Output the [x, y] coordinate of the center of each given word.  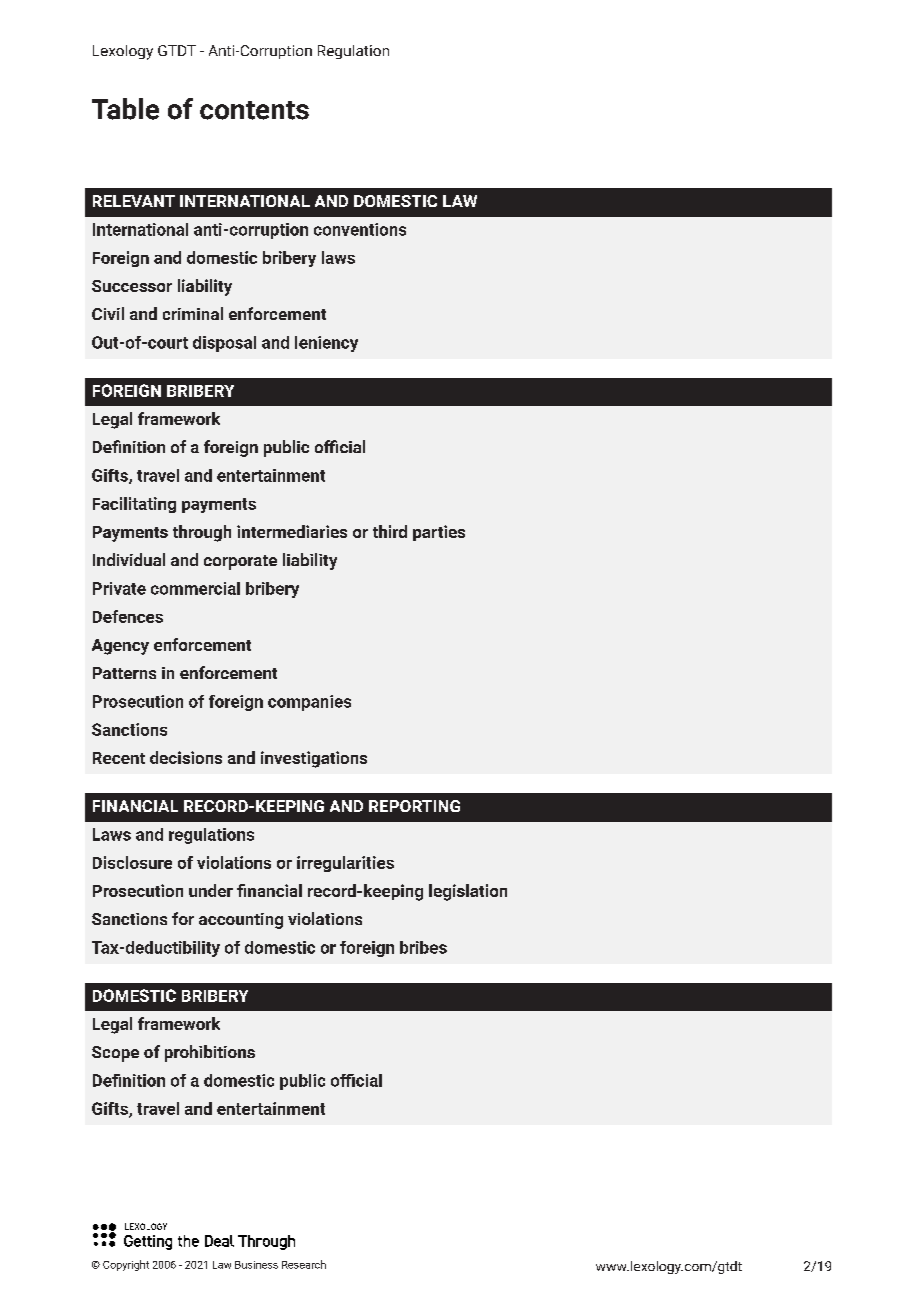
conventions [360, 229]
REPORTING [414, 806]
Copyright [126, 1265]
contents [254, 110]
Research [304, 1264]
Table [125, 109]
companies [309, 703]
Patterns [124, 673]
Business [256, 1265]
